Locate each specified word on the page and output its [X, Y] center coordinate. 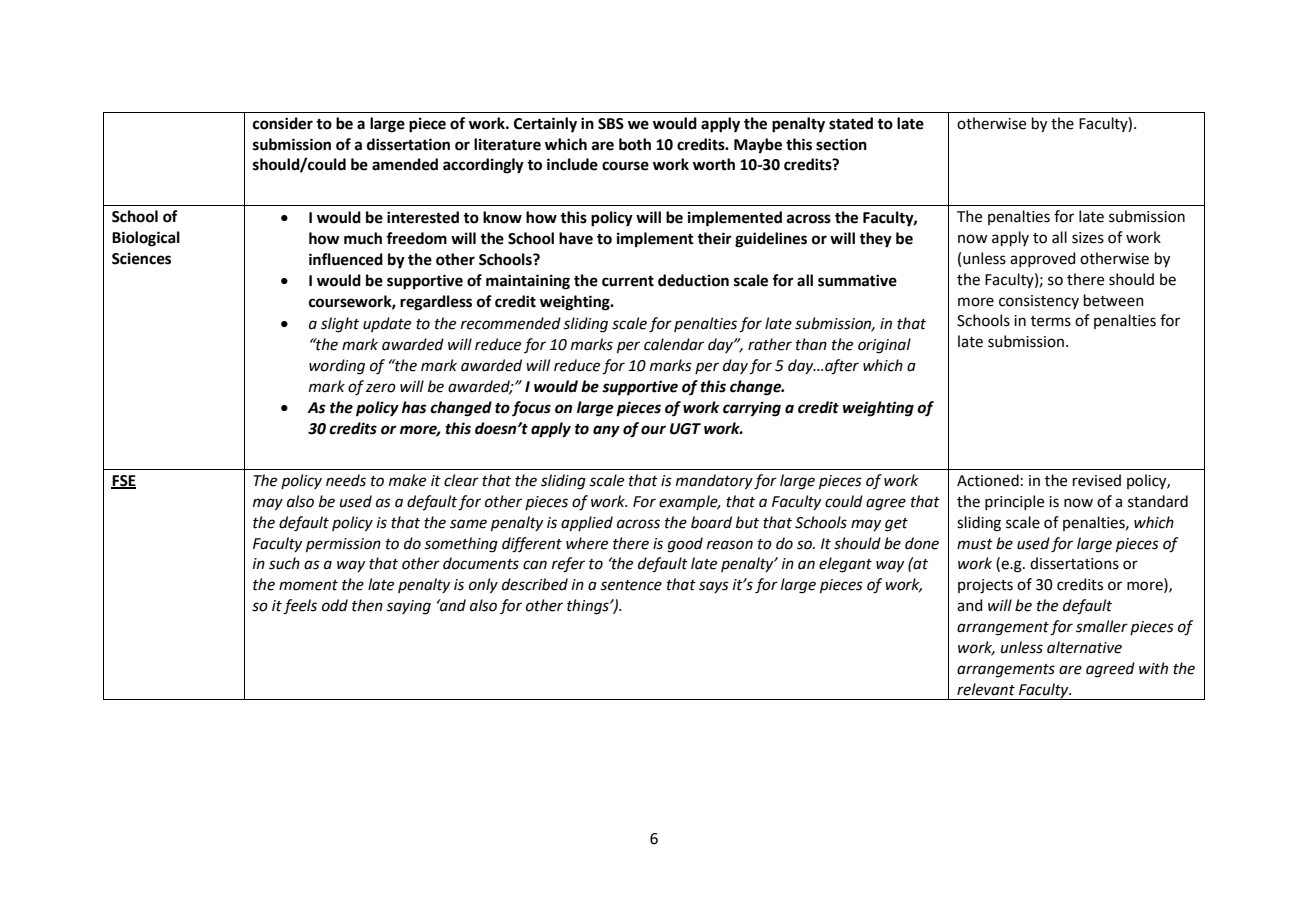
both [635, 144]
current [628, 281]
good [685, 545]
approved [1043, 259]
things [589, 607]
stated [851, 123]
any [606, 431]
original [884, 346]
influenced [346, 259]
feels [300, 607]
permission [343, 545]
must [975, 544]
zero [381, 388]
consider [283, 123]
